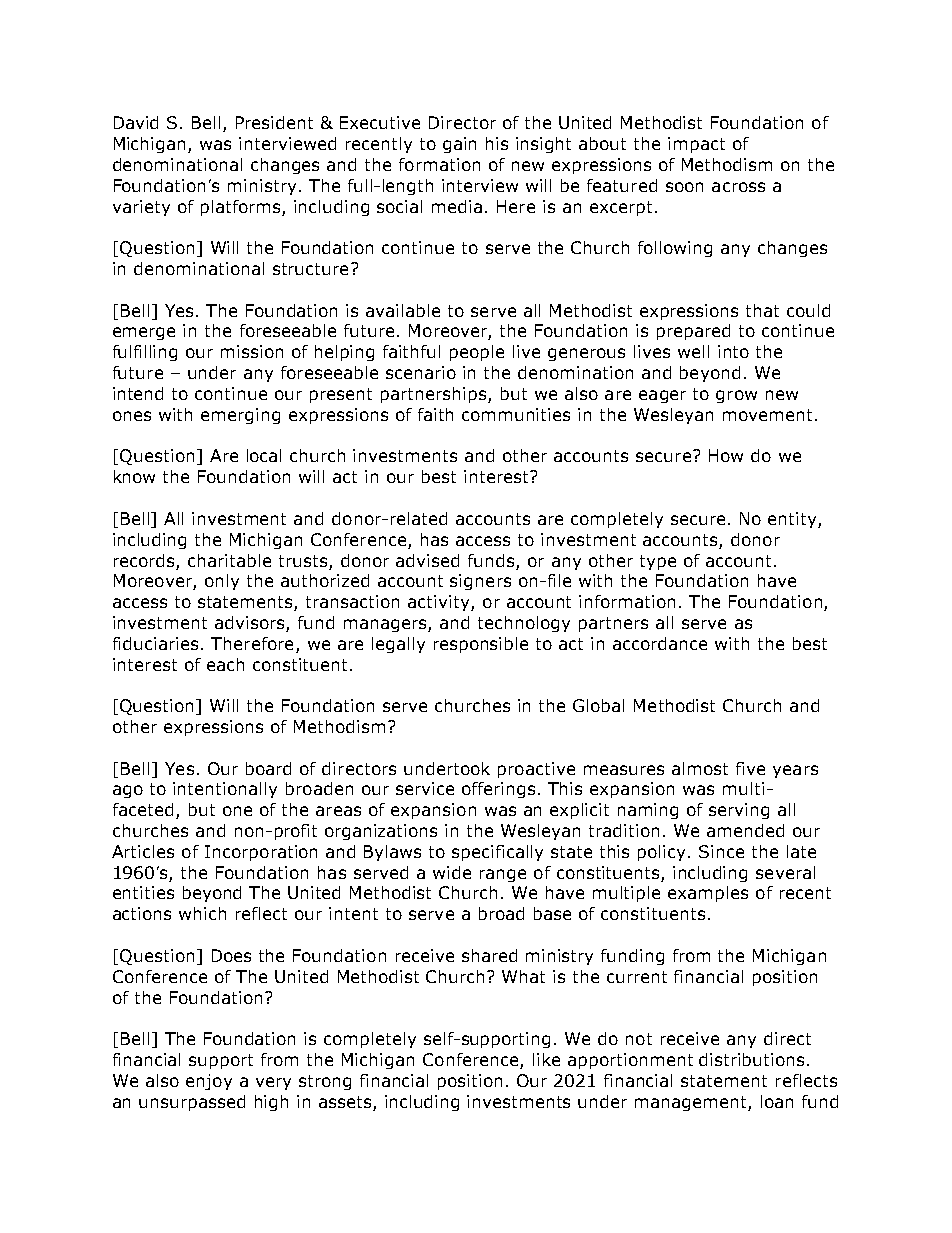  Describe the element at coordinates (209, 1082) in the page. I see `enjoy` at that location.
